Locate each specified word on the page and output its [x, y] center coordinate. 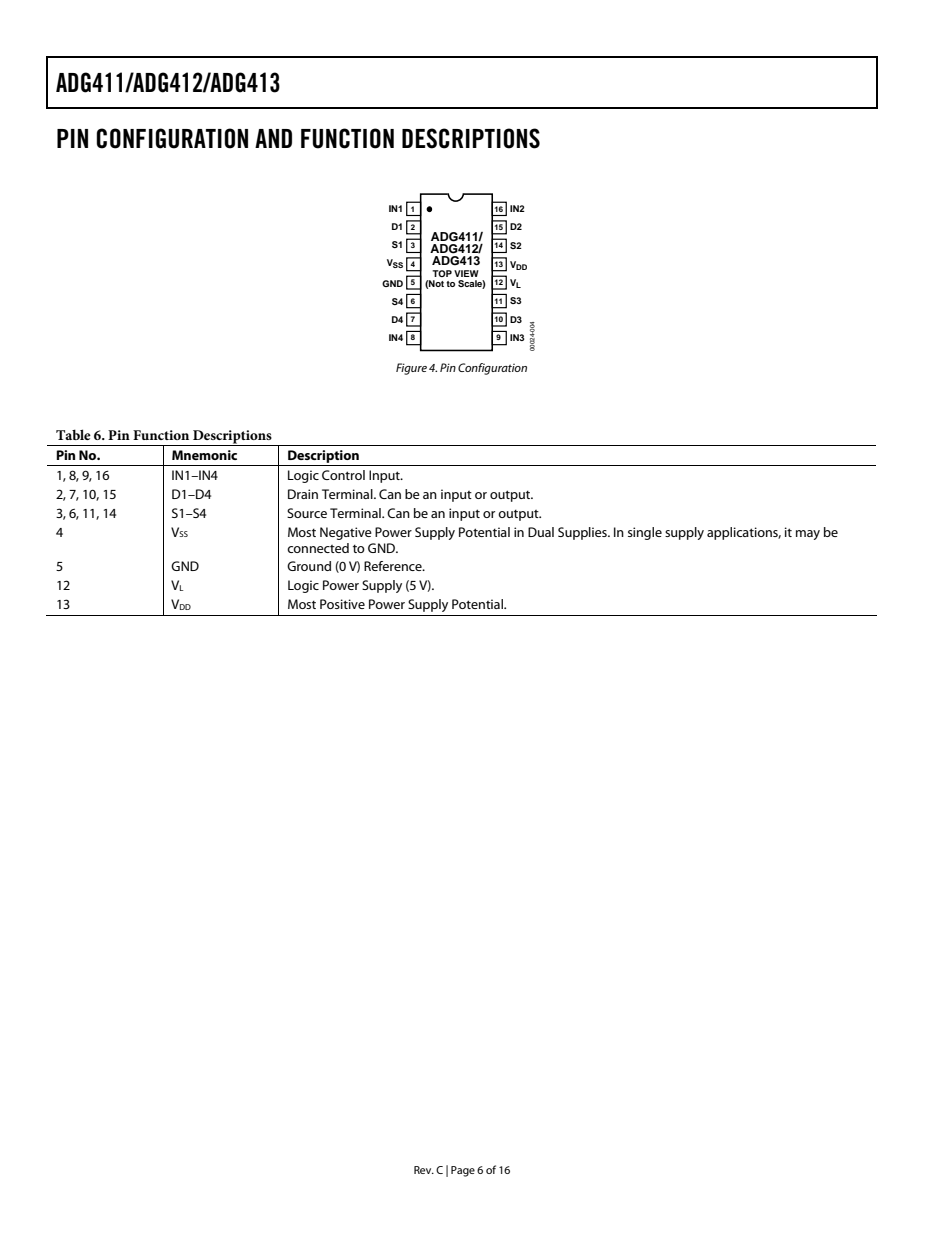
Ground [309, 566]
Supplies [583, 533]
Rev [424, 1170]
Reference [394, 566]
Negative [346, 533]
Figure [411, 369]
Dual [541, 532]
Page [463, 1171]
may [808, 535]
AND [273, 138]
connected [318, 548]
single [645, 533]
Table [73, 434]
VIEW [466, 273]
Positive [342, 604]
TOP [442, 273]
